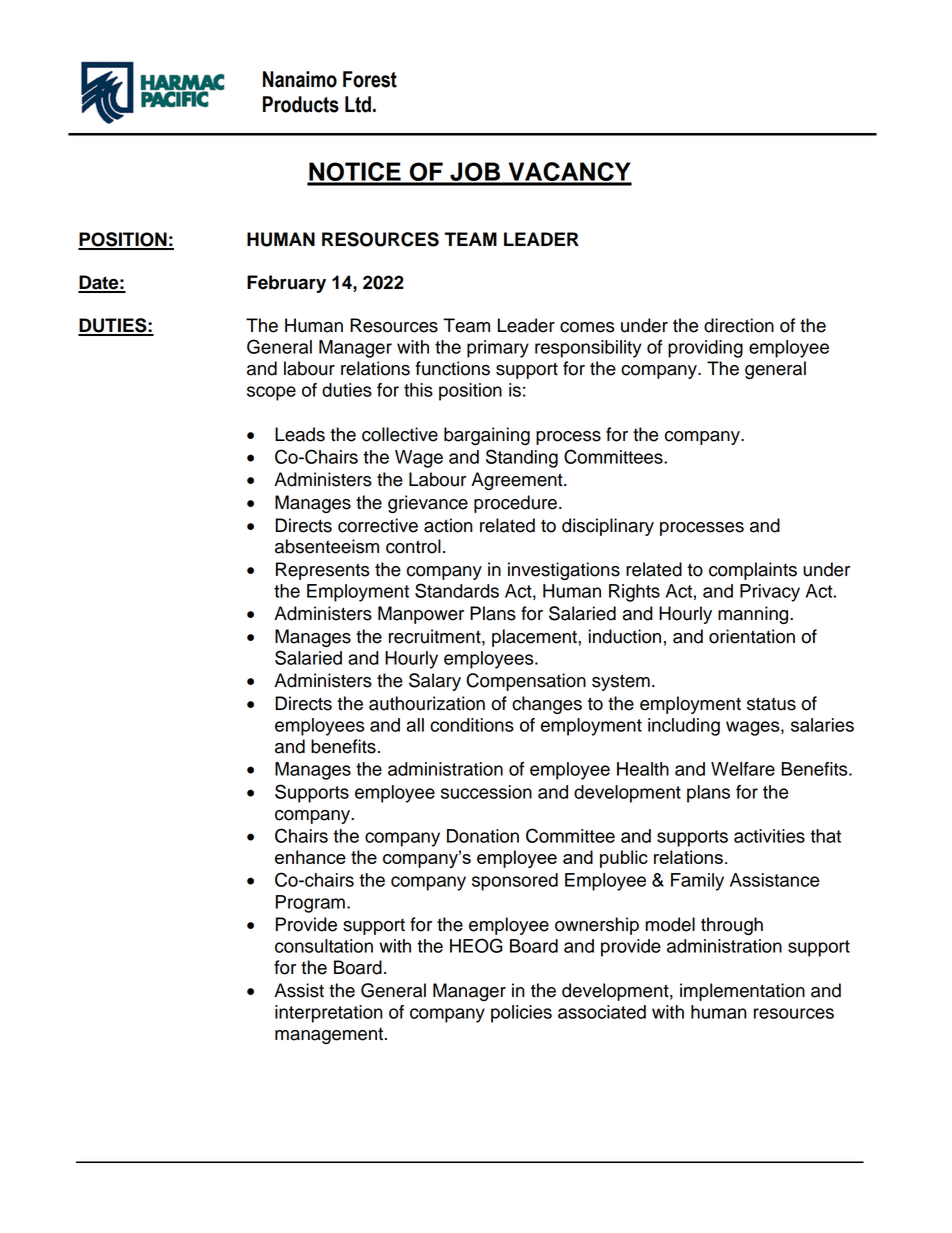 The image size is (952, 1233). I want to click on policies, so click(521, 1014).
